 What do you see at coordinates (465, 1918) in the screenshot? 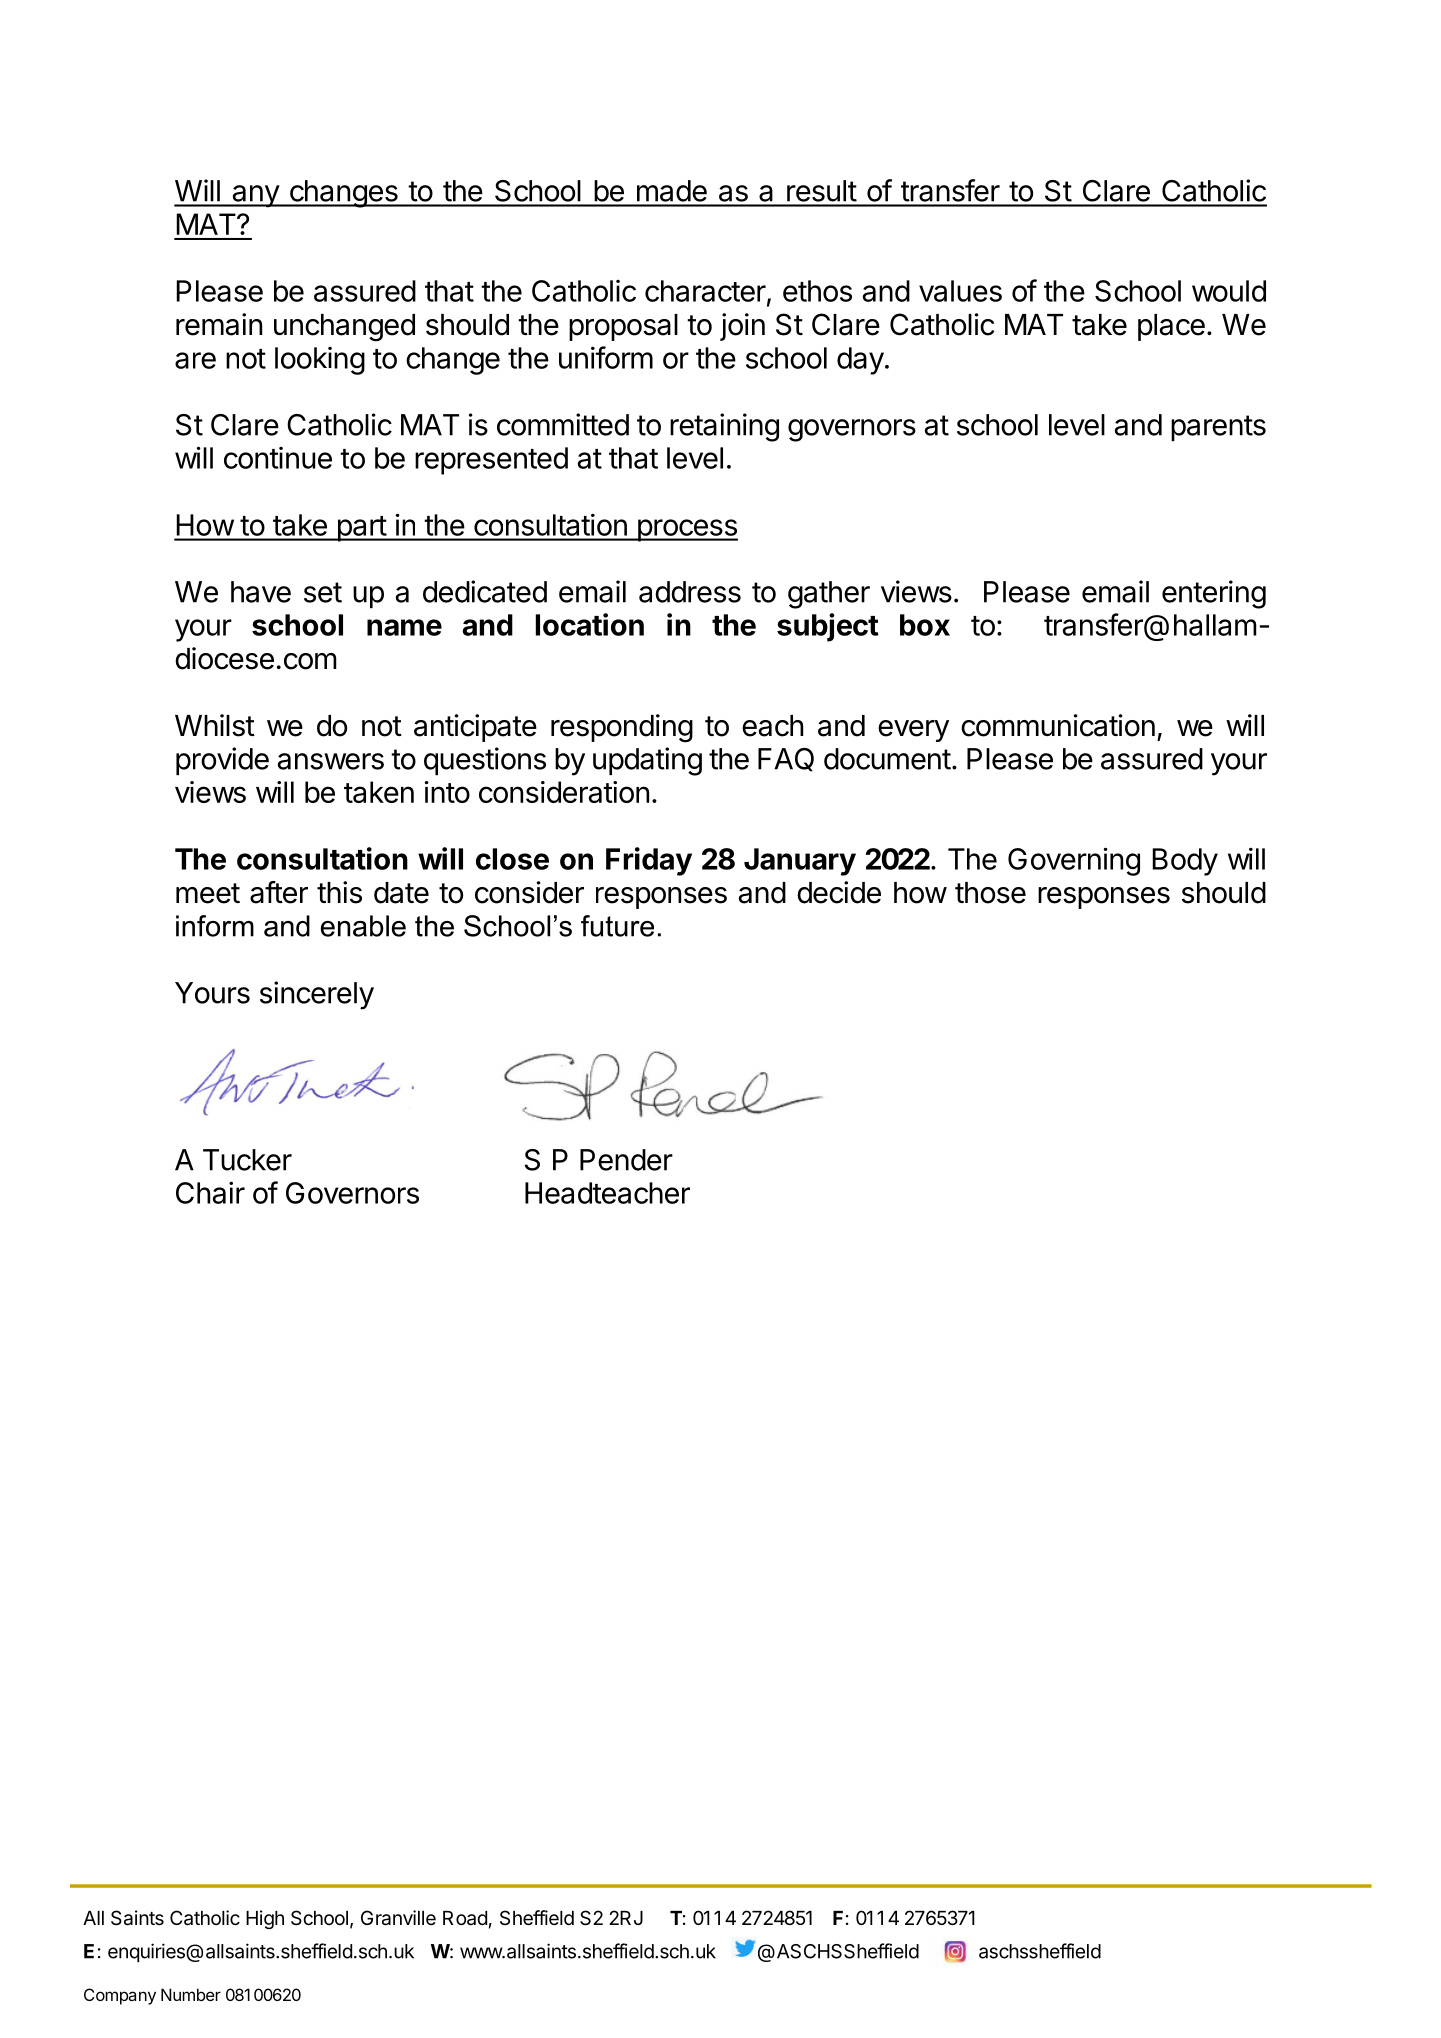
I see `Road` at bounding box center [465, 1918].
